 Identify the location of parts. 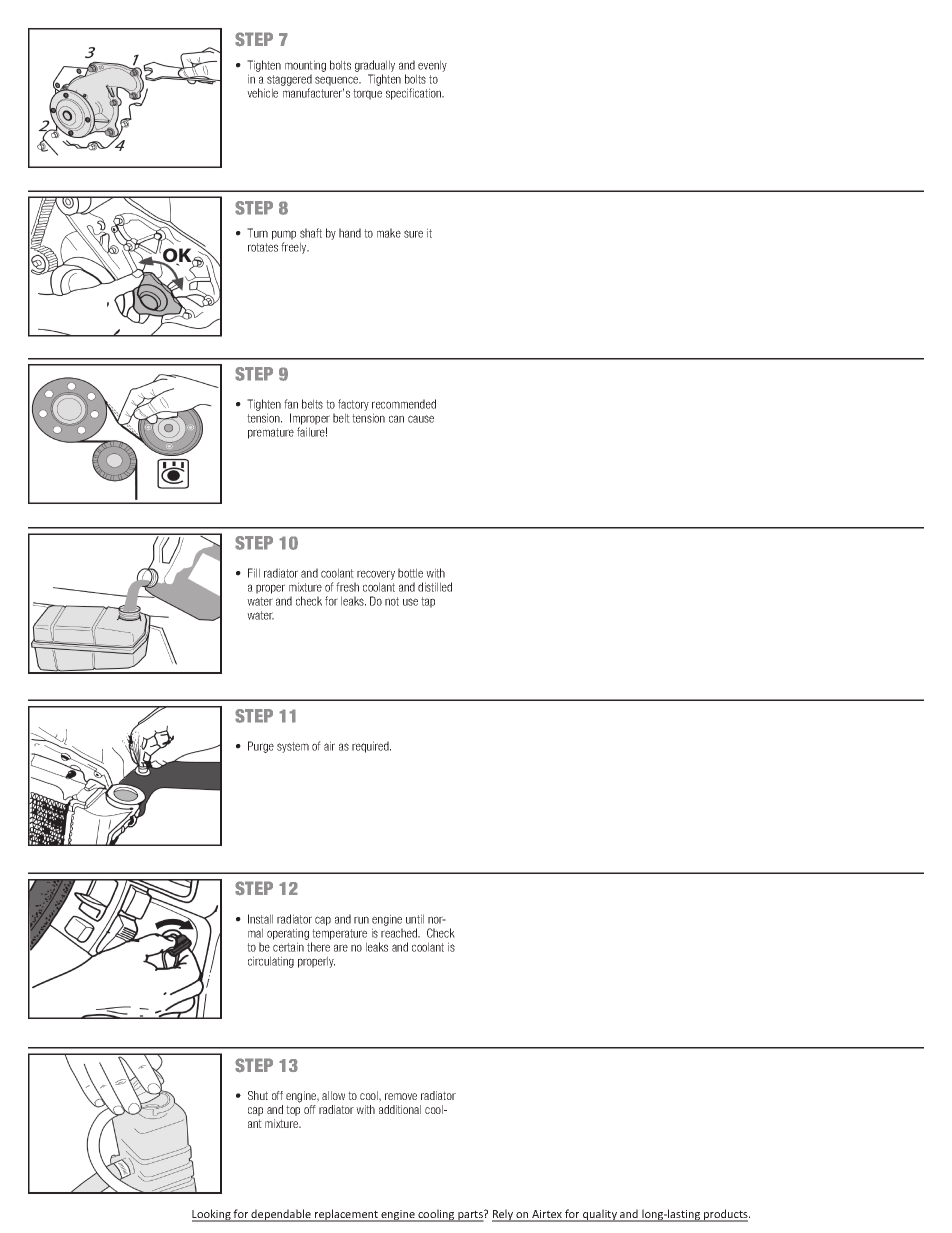
(470, 1216).
